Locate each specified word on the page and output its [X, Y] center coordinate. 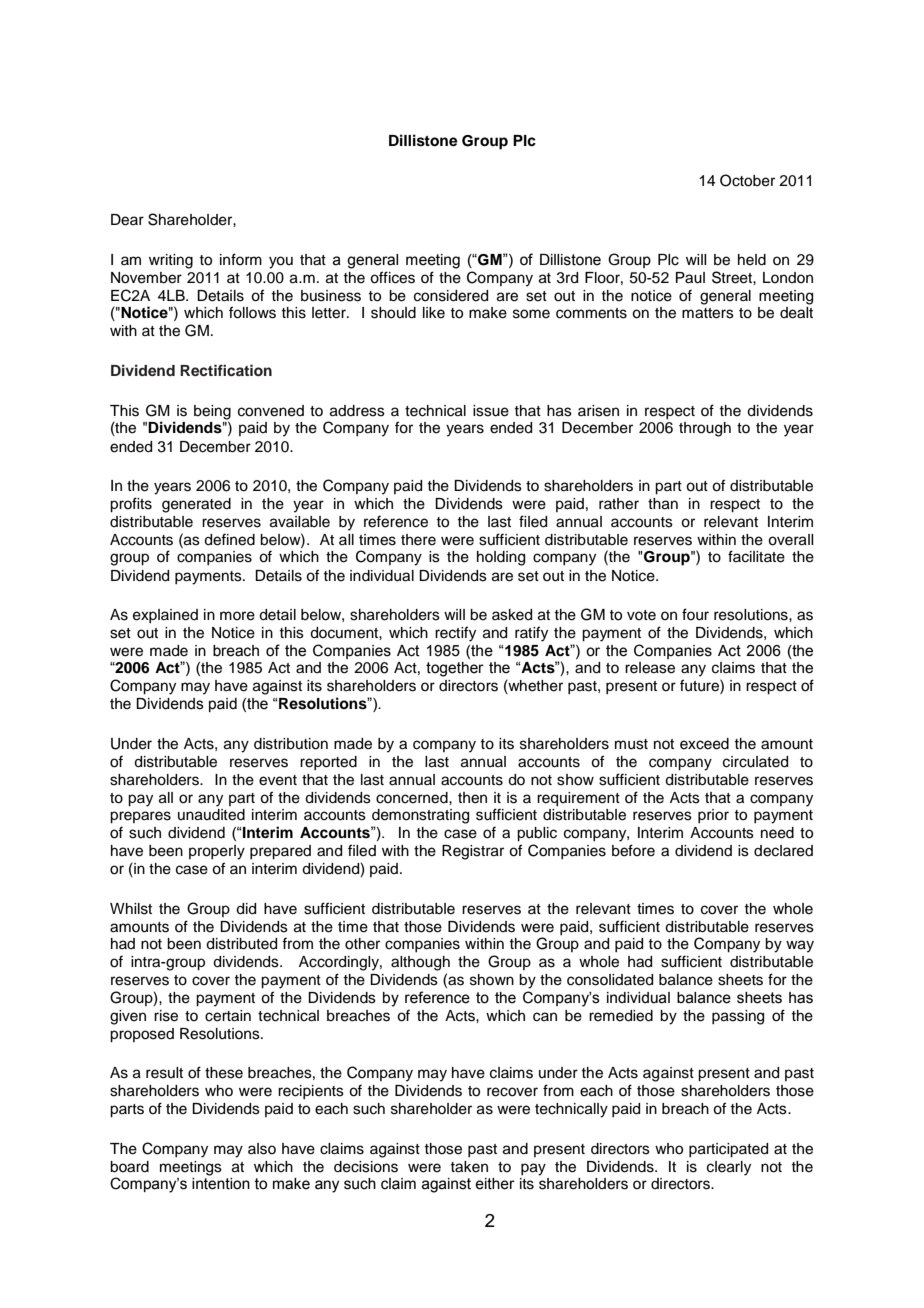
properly [217, 852]
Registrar [473, 852]
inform [241, 259]
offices [392, 277]
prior [713, 816]
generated [196, 505]
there [418, 540]
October [747, 180]
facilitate [756, 556]
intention [221, 1184]
